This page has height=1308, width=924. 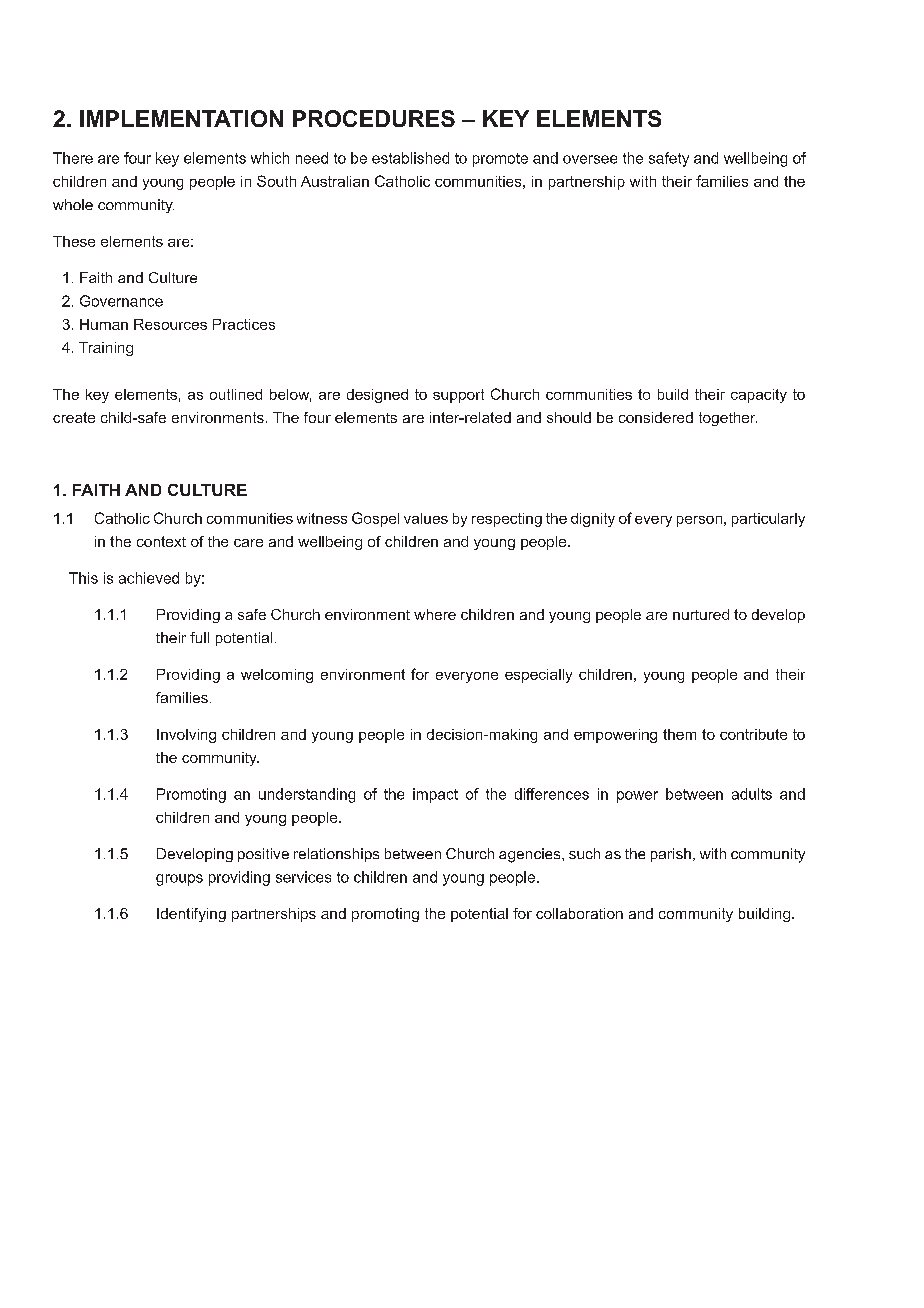 What do you see at coordinates (458, 396) in the page?
I see `support` at bounding box center [458, 396].
